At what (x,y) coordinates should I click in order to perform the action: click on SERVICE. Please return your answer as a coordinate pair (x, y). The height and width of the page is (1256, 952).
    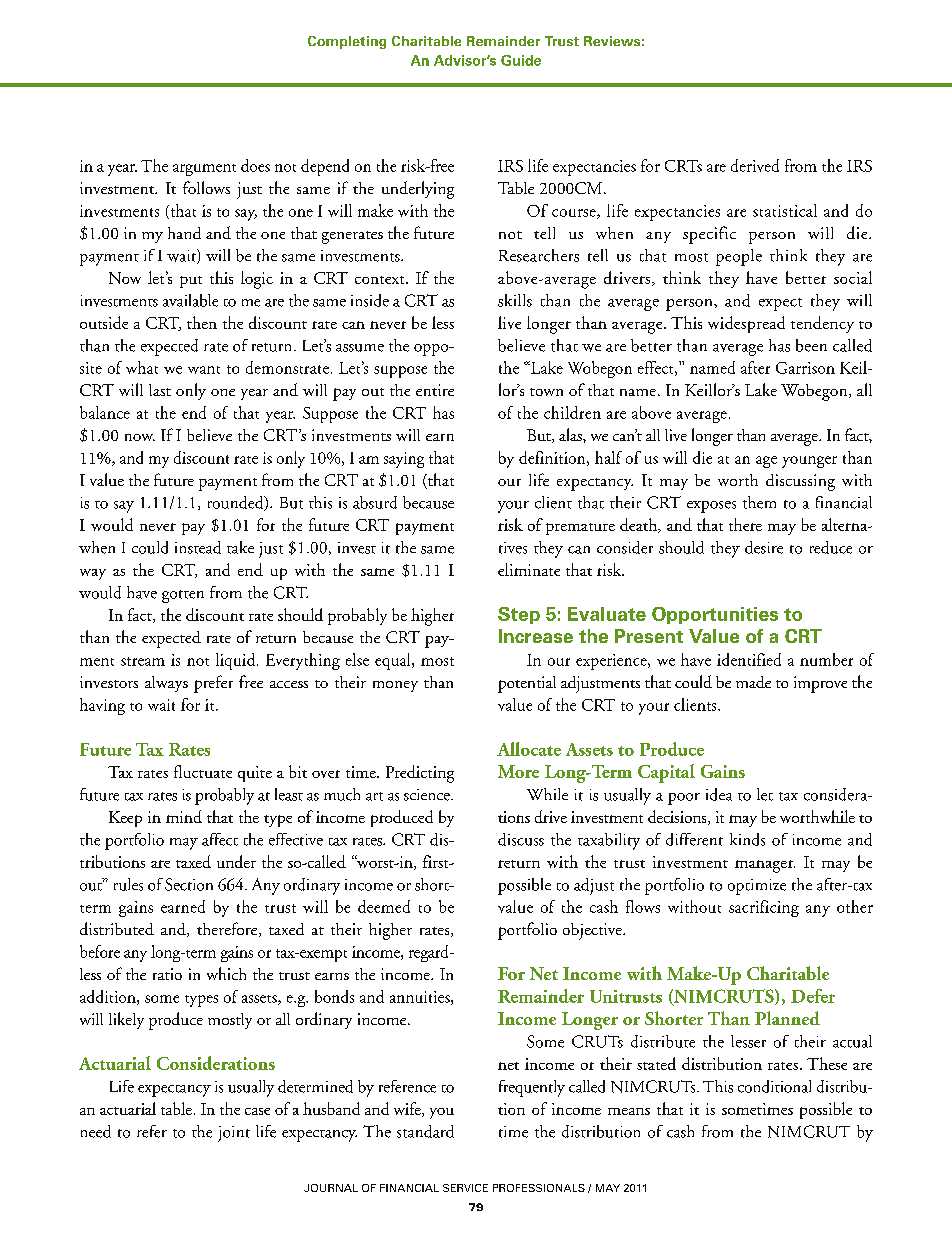
    Looking at the image, I should click on (465, 1188).
